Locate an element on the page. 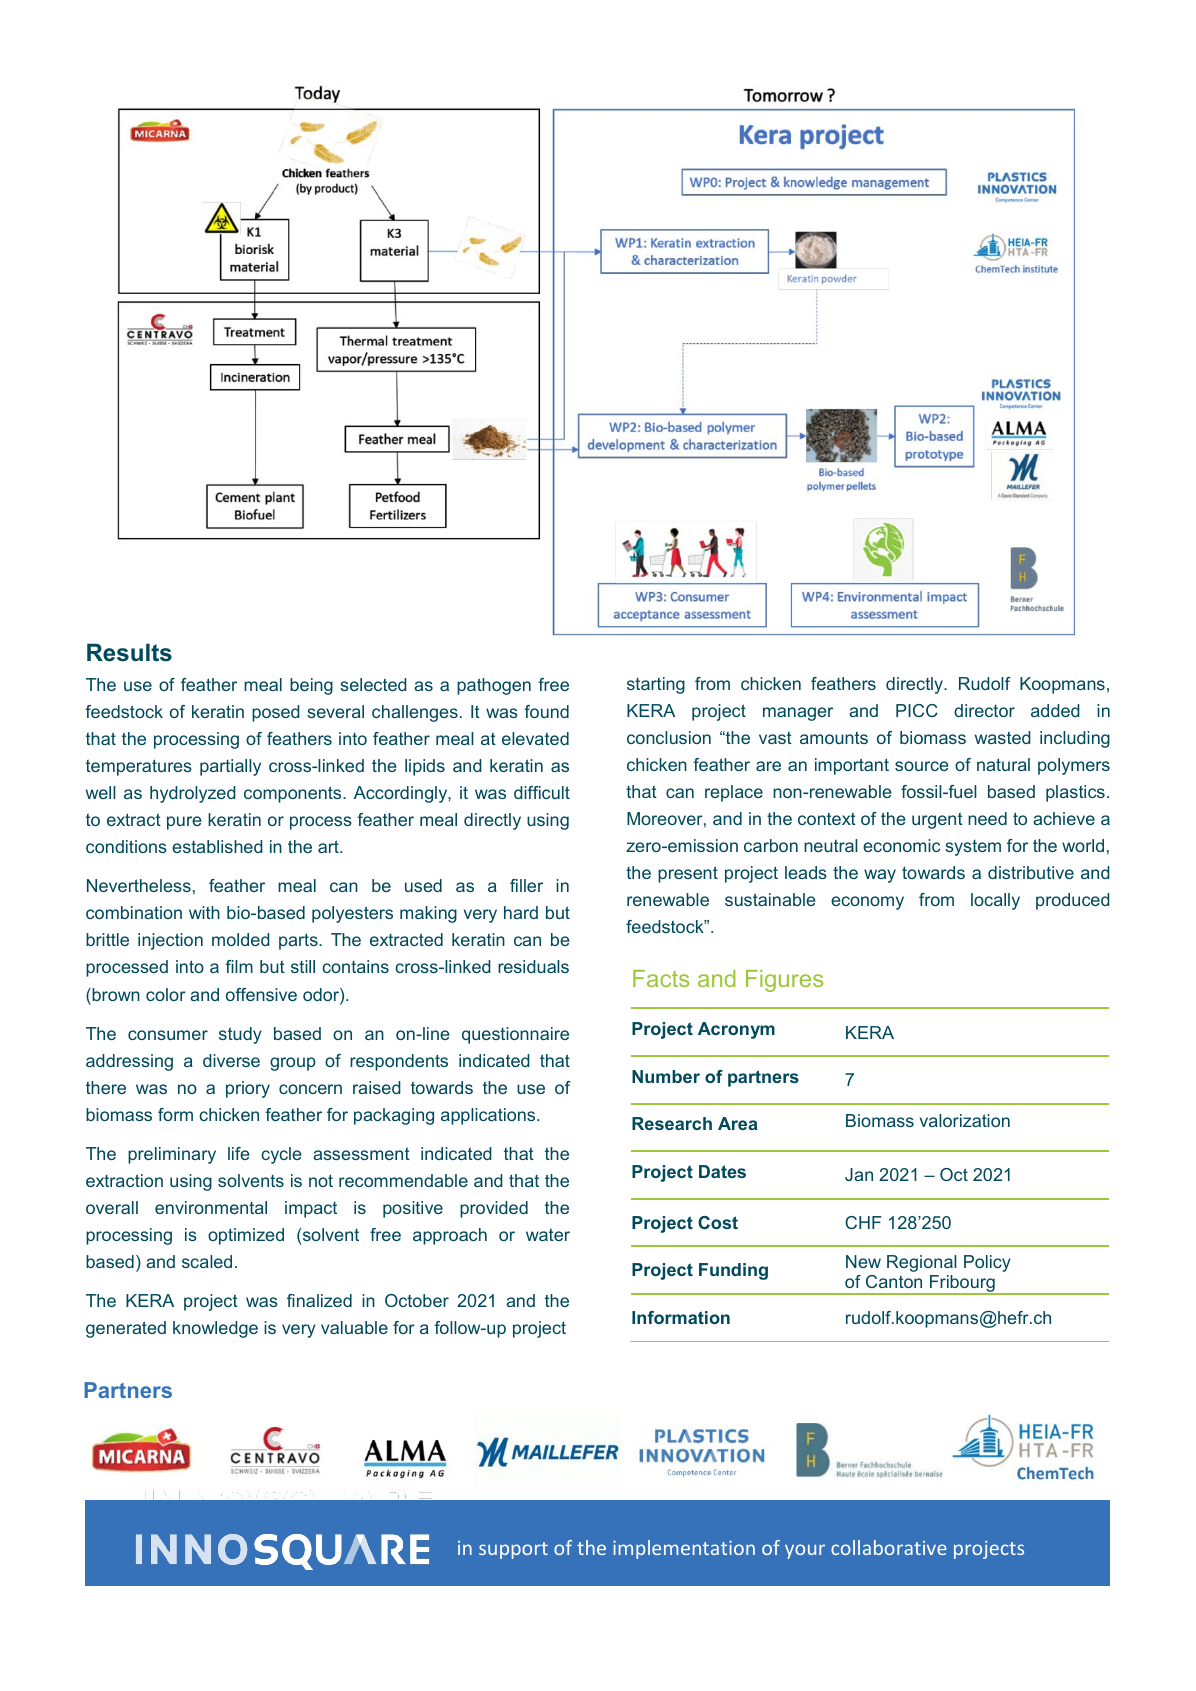 The image size is (1196, 1691). starting is located at coordinates (656, 685).
